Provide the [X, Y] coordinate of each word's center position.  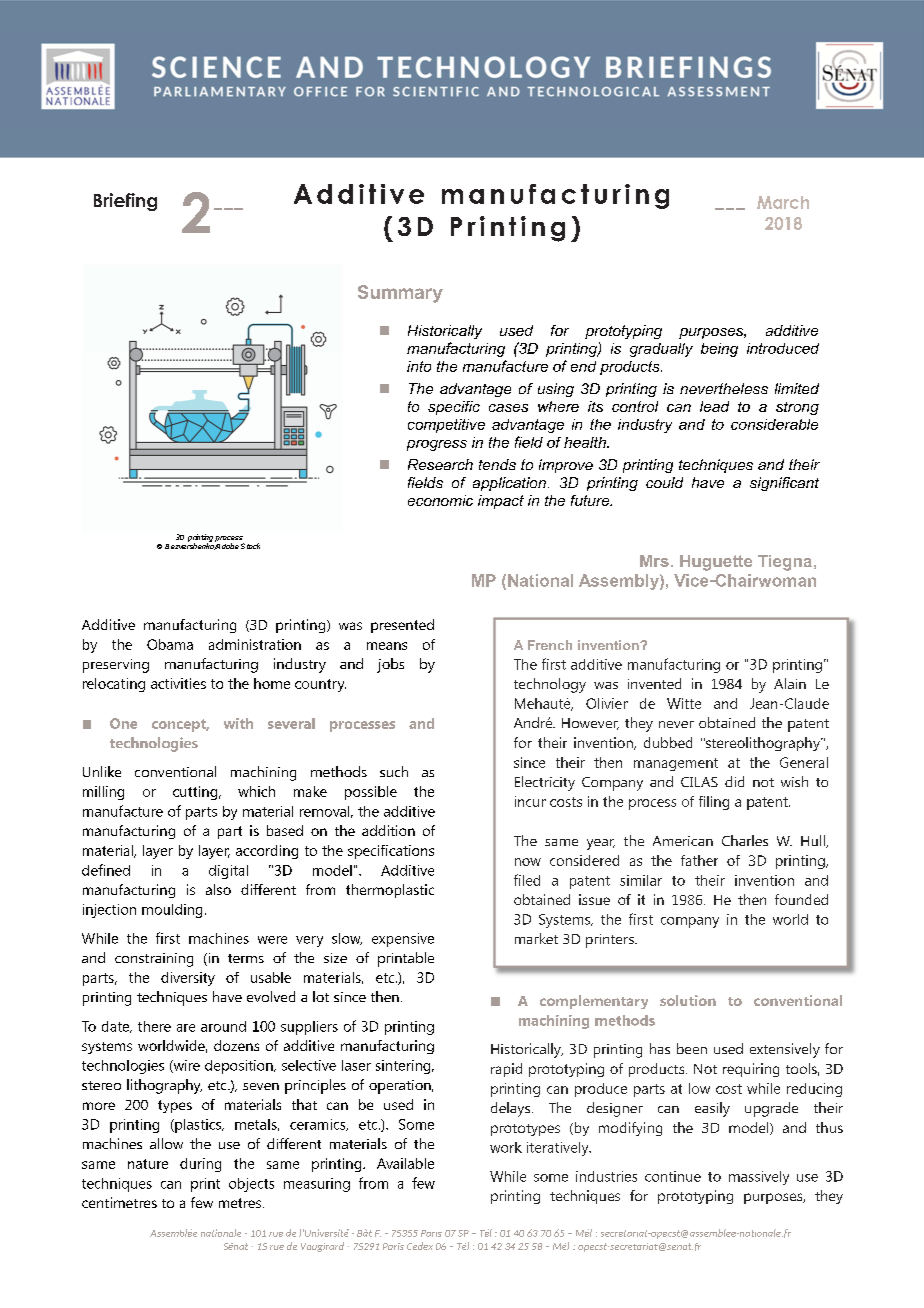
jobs [390, 665]
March [783, 202]
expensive [403, 940]
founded [801, 899]
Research [440, 464]
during [200, 1165]
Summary [400, 294]
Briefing [125, 202]
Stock [250, 546]
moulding [172, 911]
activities [178, 683]
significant [784, 484]
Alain [790, 683]
